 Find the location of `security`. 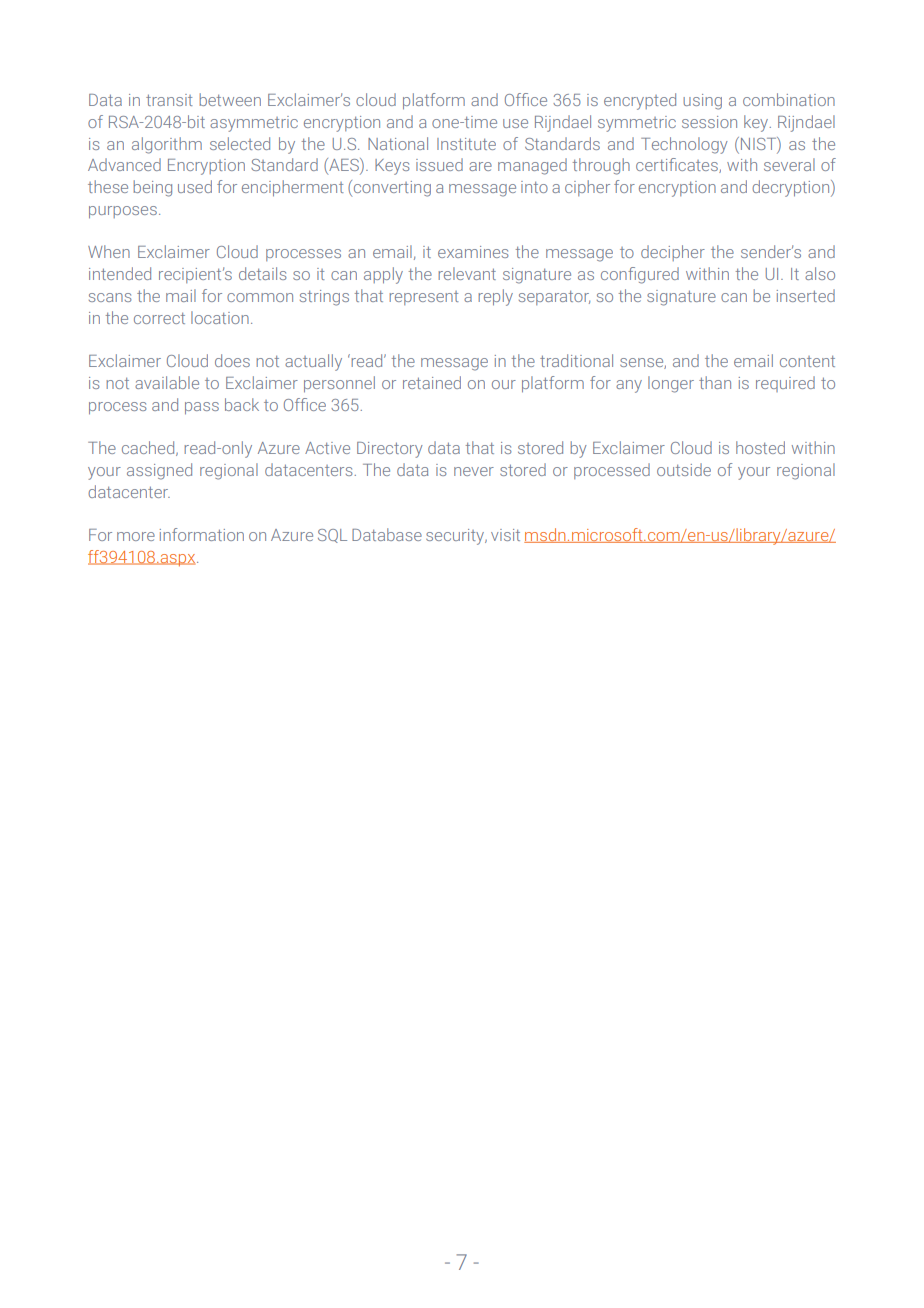

security is located at coordinates (456, 537).
